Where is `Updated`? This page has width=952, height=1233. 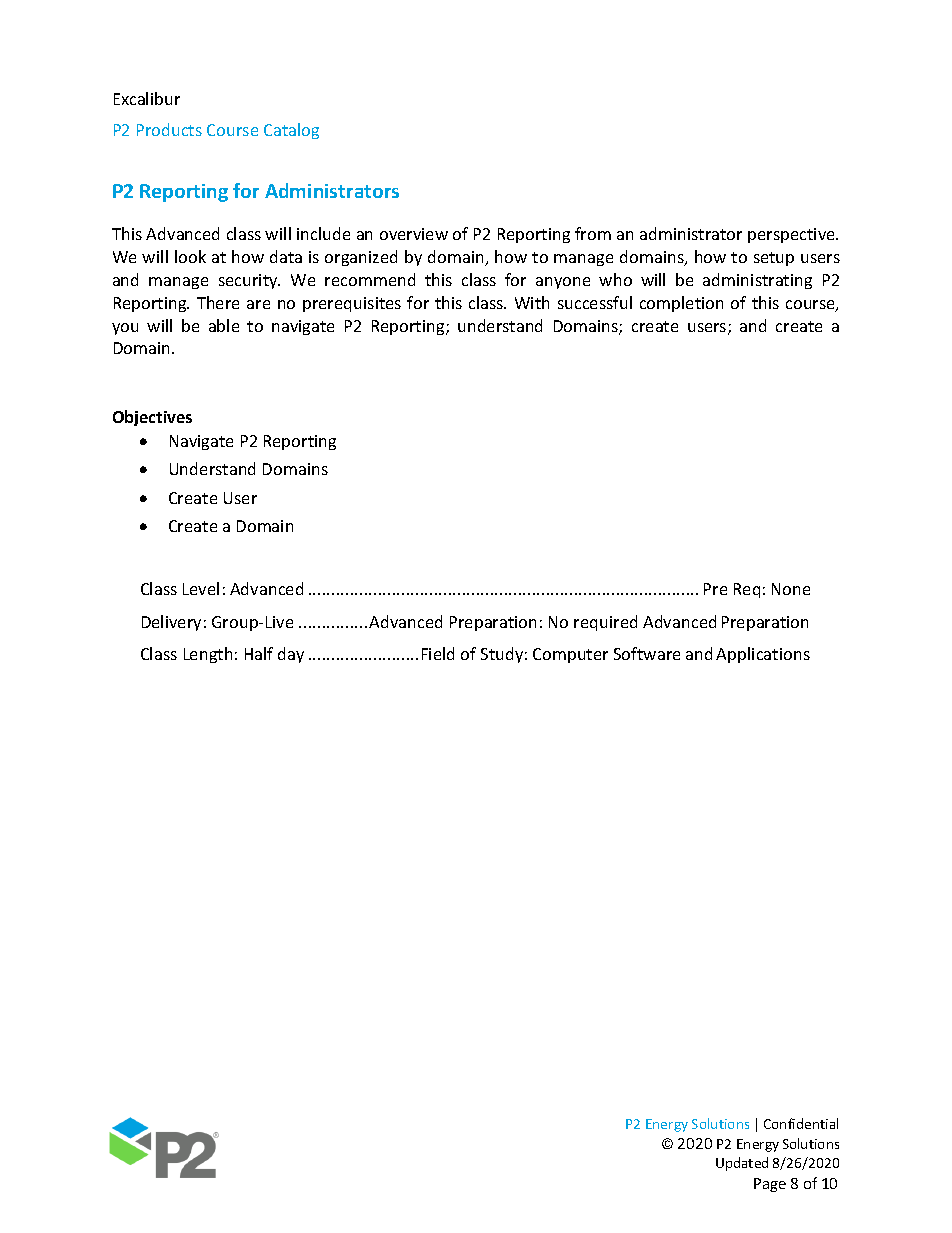
Updated is located at coordinates (742, 1164).
